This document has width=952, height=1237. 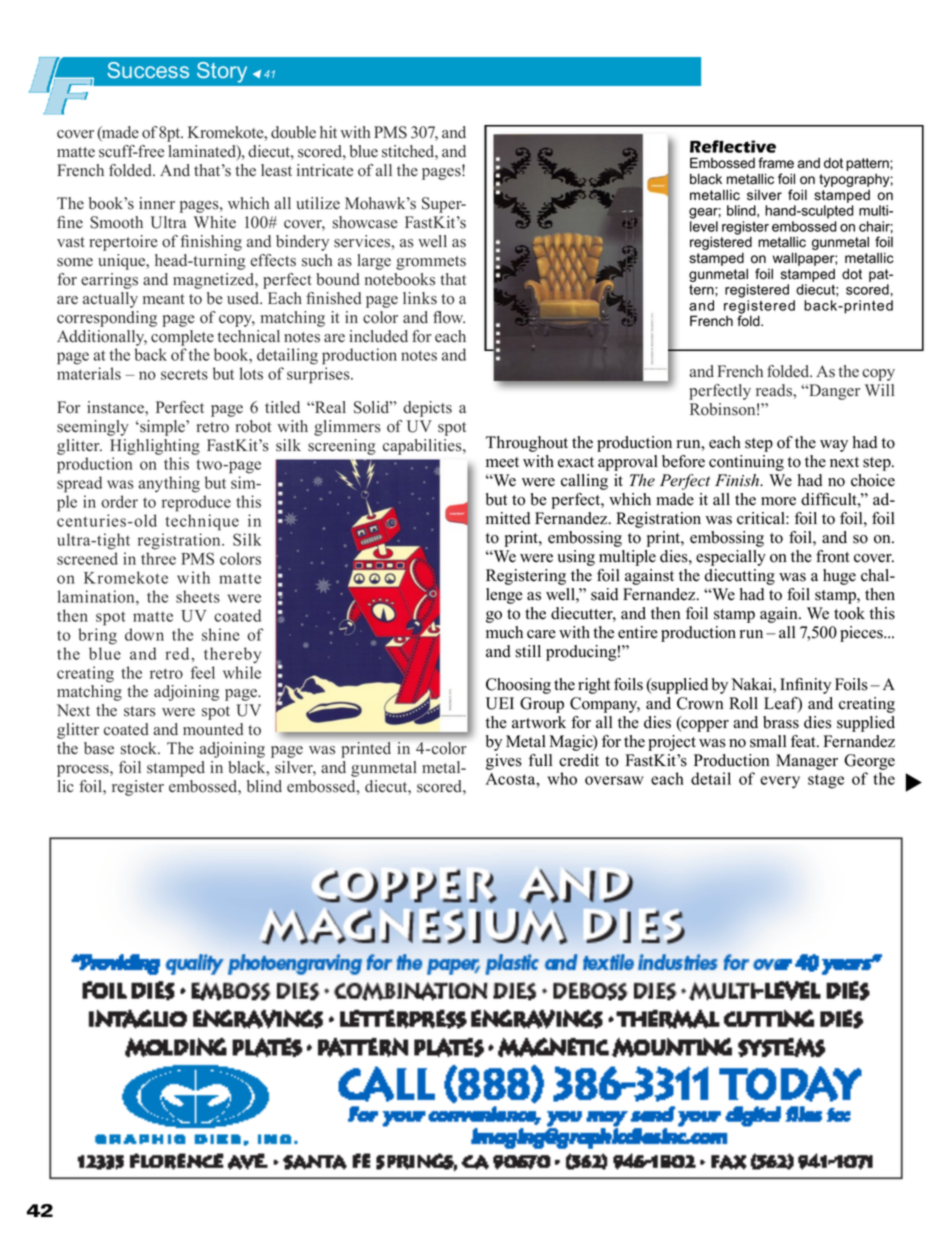 I want to click on large, so click(x=374, y=262).
